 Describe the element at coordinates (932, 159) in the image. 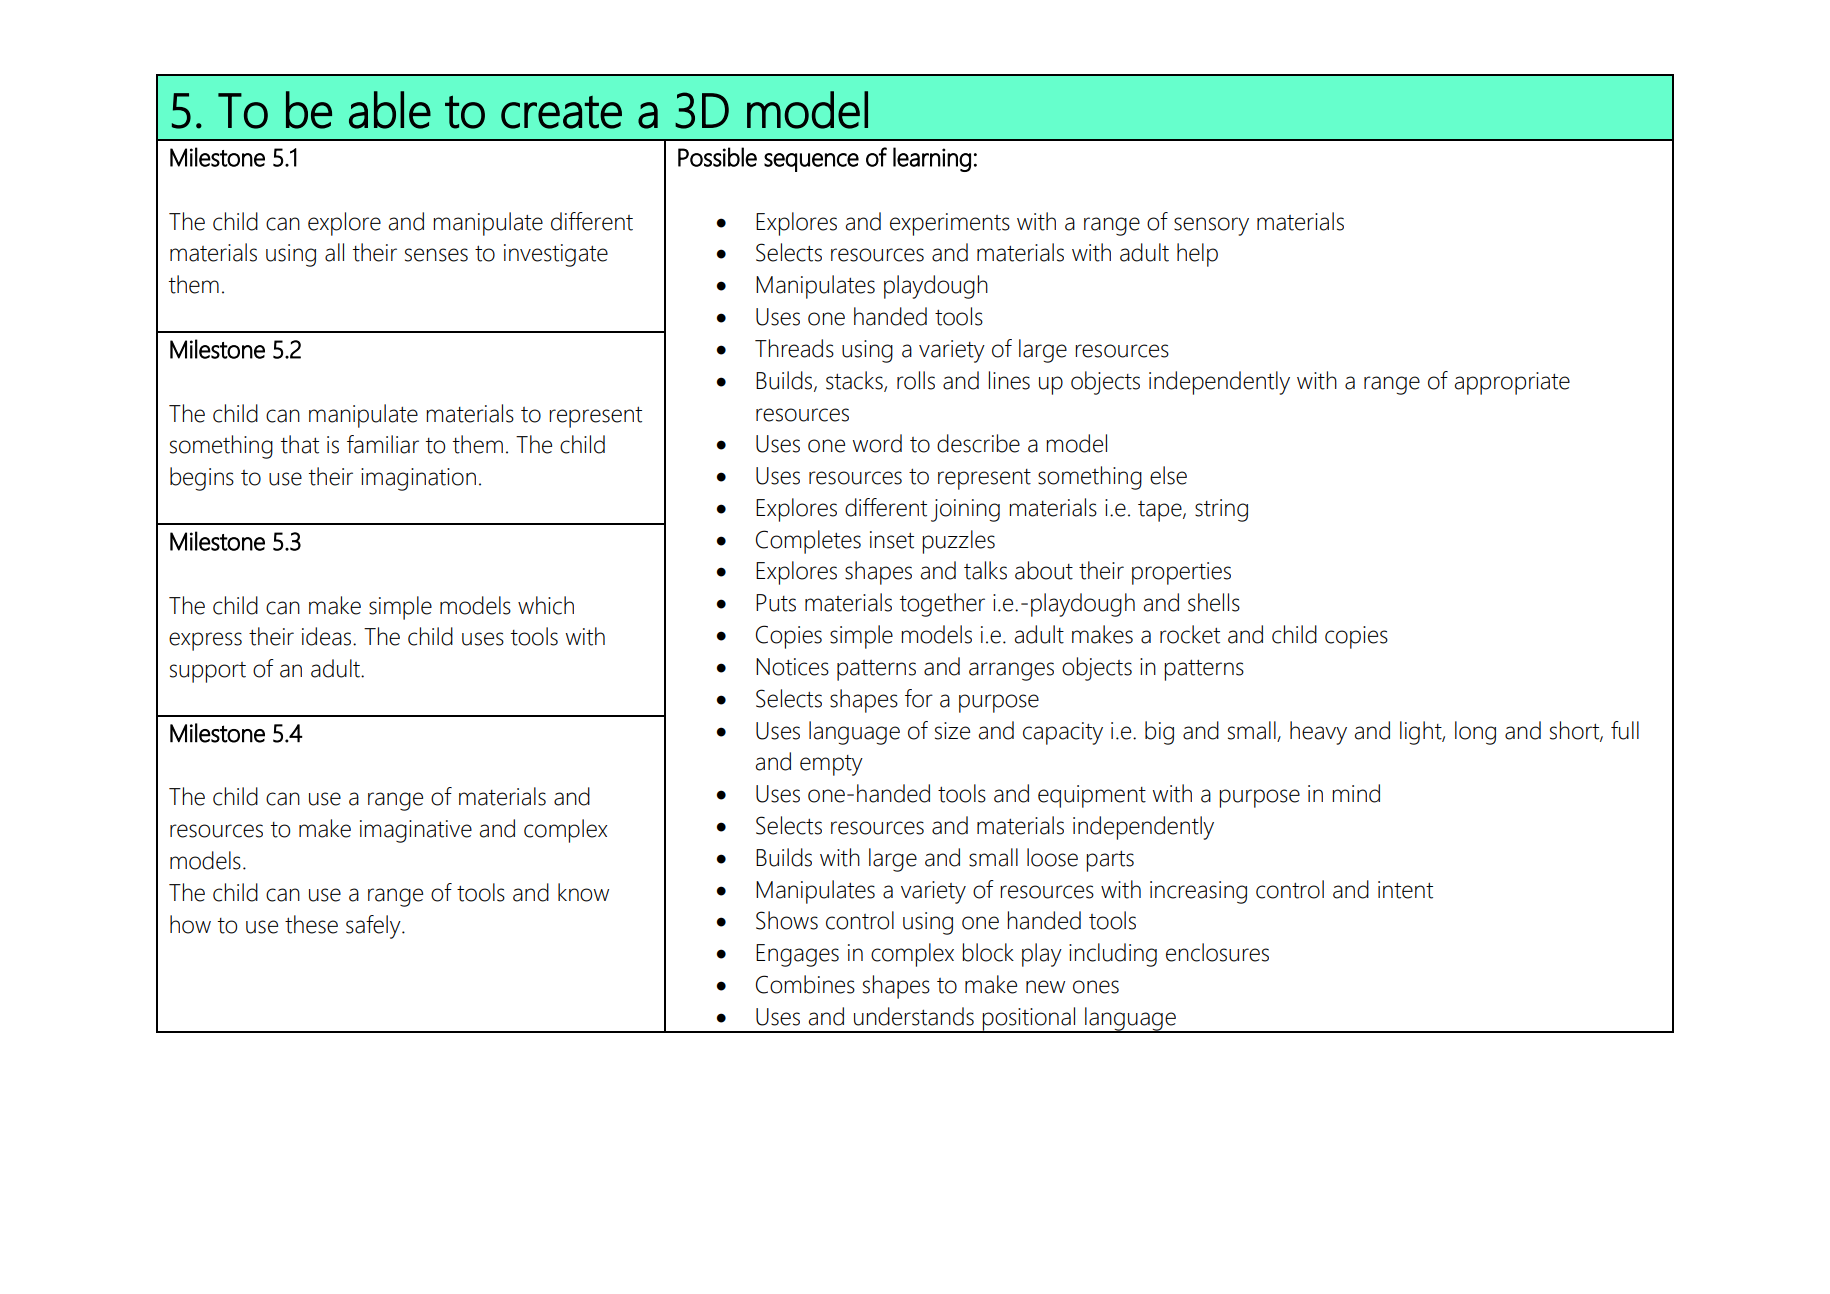

I see `learning` at that location.
